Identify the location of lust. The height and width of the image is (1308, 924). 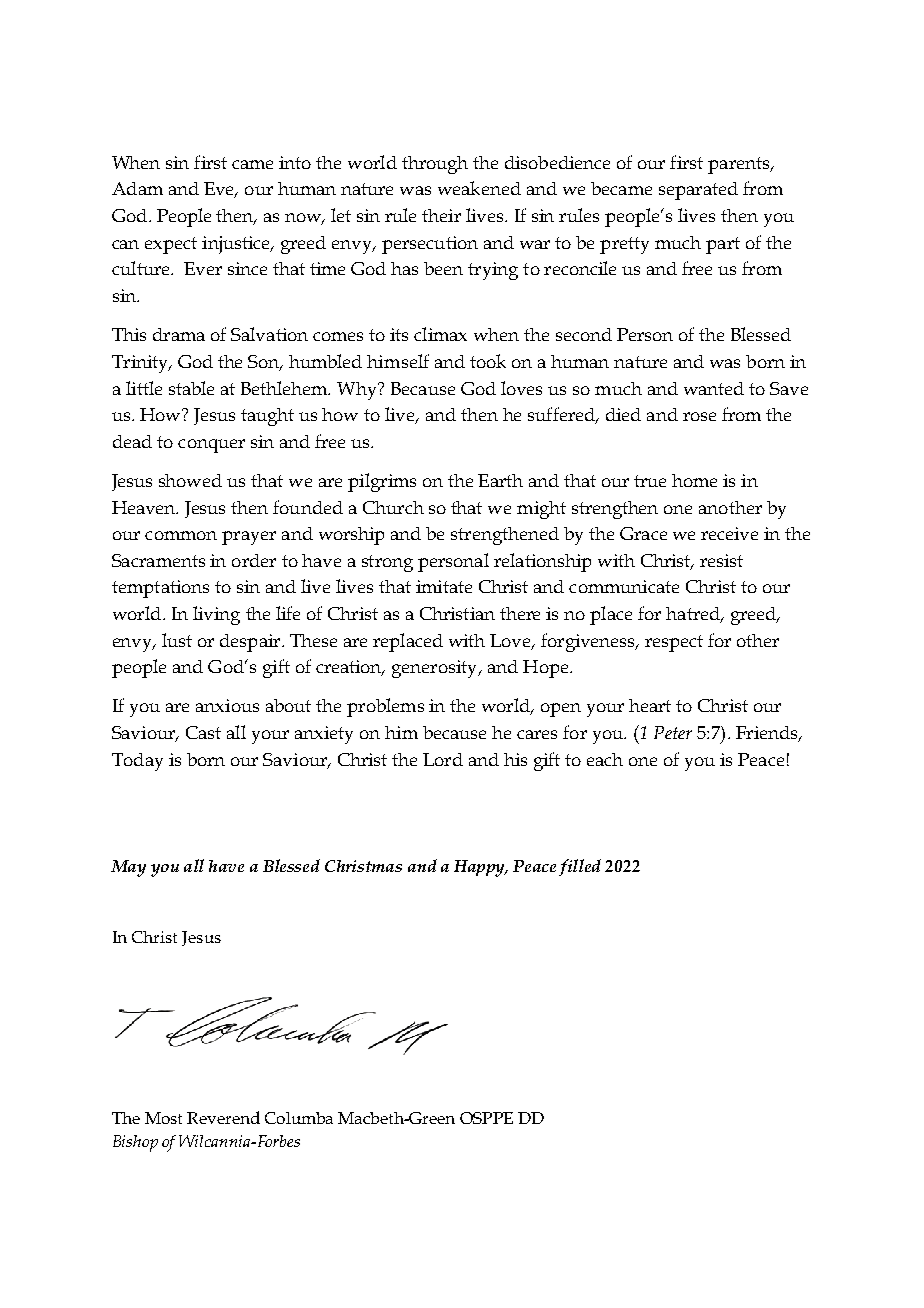
(177, 640).
